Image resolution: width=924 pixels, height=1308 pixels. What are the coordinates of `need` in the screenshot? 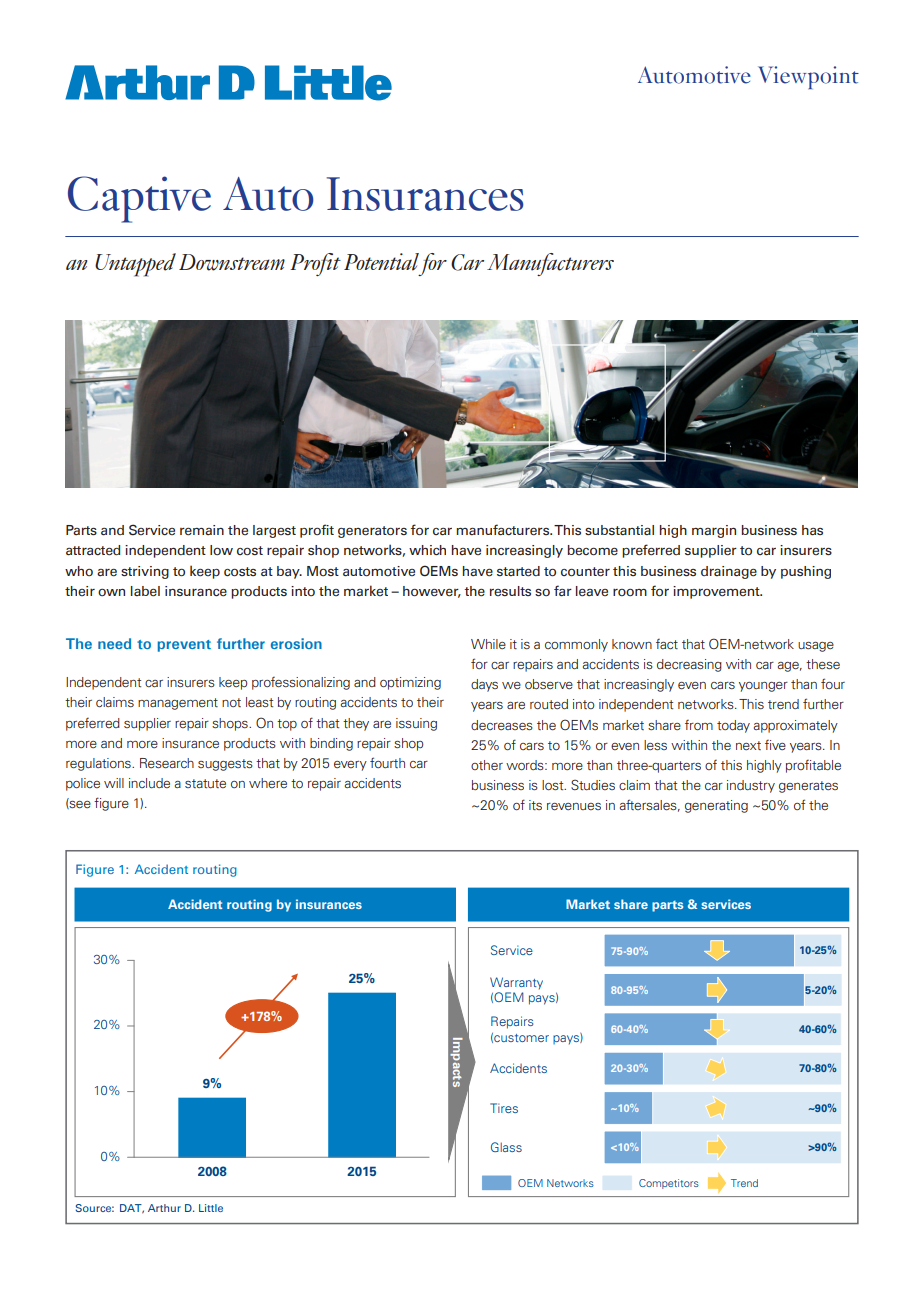 It's located at (114, 643).
